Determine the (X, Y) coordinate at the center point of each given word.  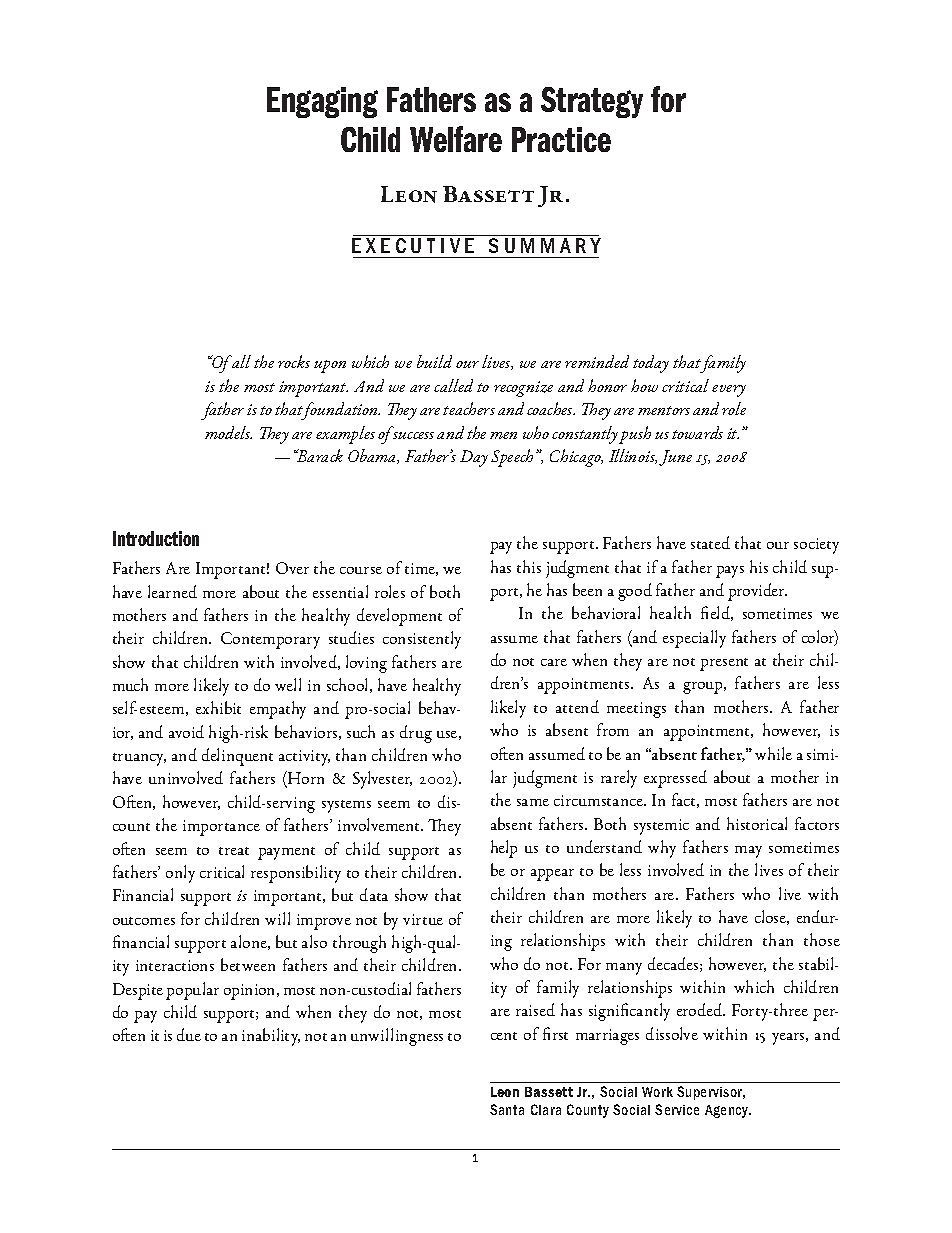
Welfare (456, 139)
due (189, 1034)
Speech (512, 458)
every (729, 391)
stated (710, 542)
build (434, 361)
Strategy (592, 102)
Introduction (156, 538)
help (504, 849)
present (724, 664)
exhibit (218, 707)
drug (416, 734)
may (748, 852)
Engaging (322, 102)
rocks (294, 361)
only (180, 874)
